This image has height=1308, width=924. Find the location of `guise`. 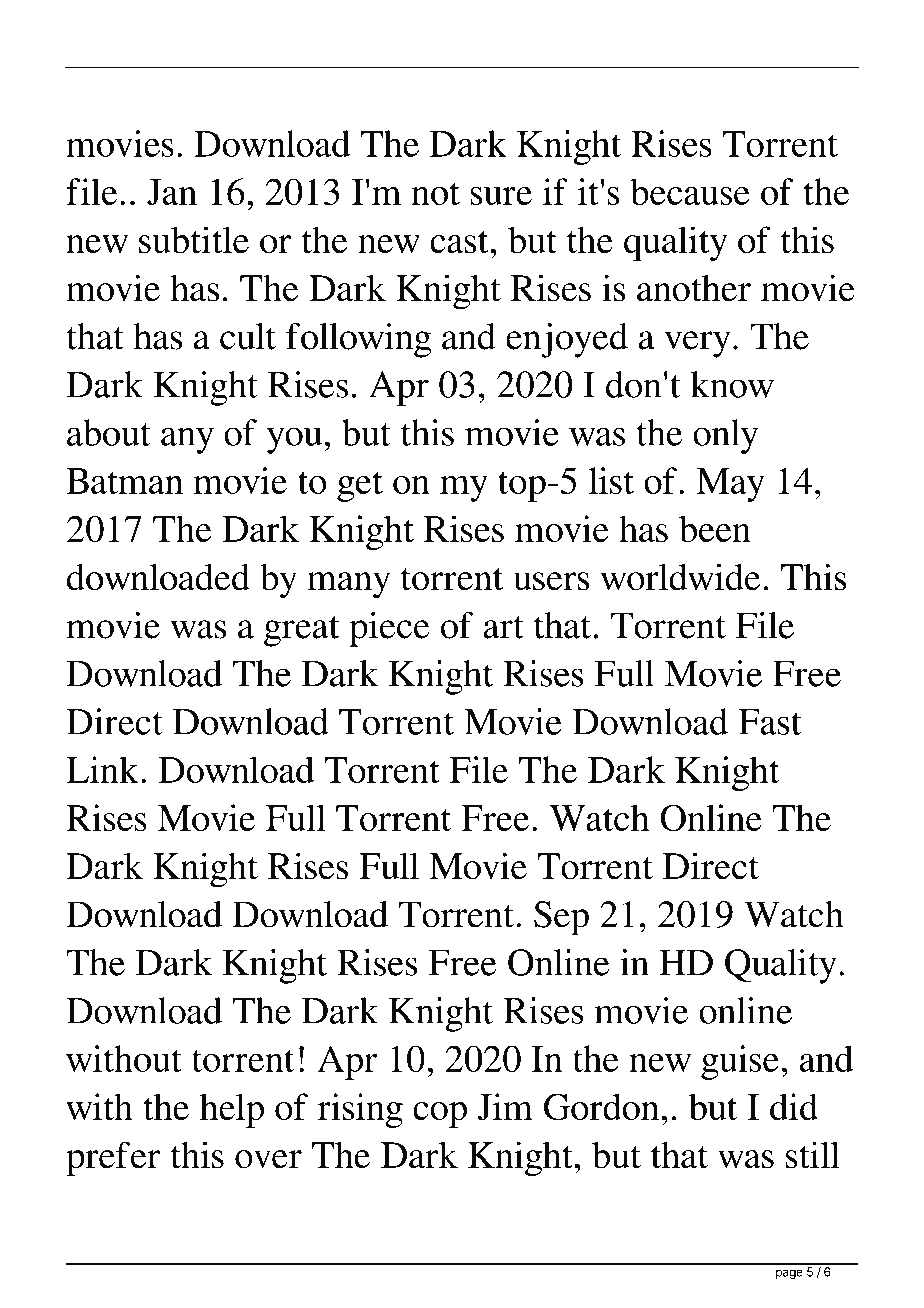

guise is located at coordinates (740, 1062).
